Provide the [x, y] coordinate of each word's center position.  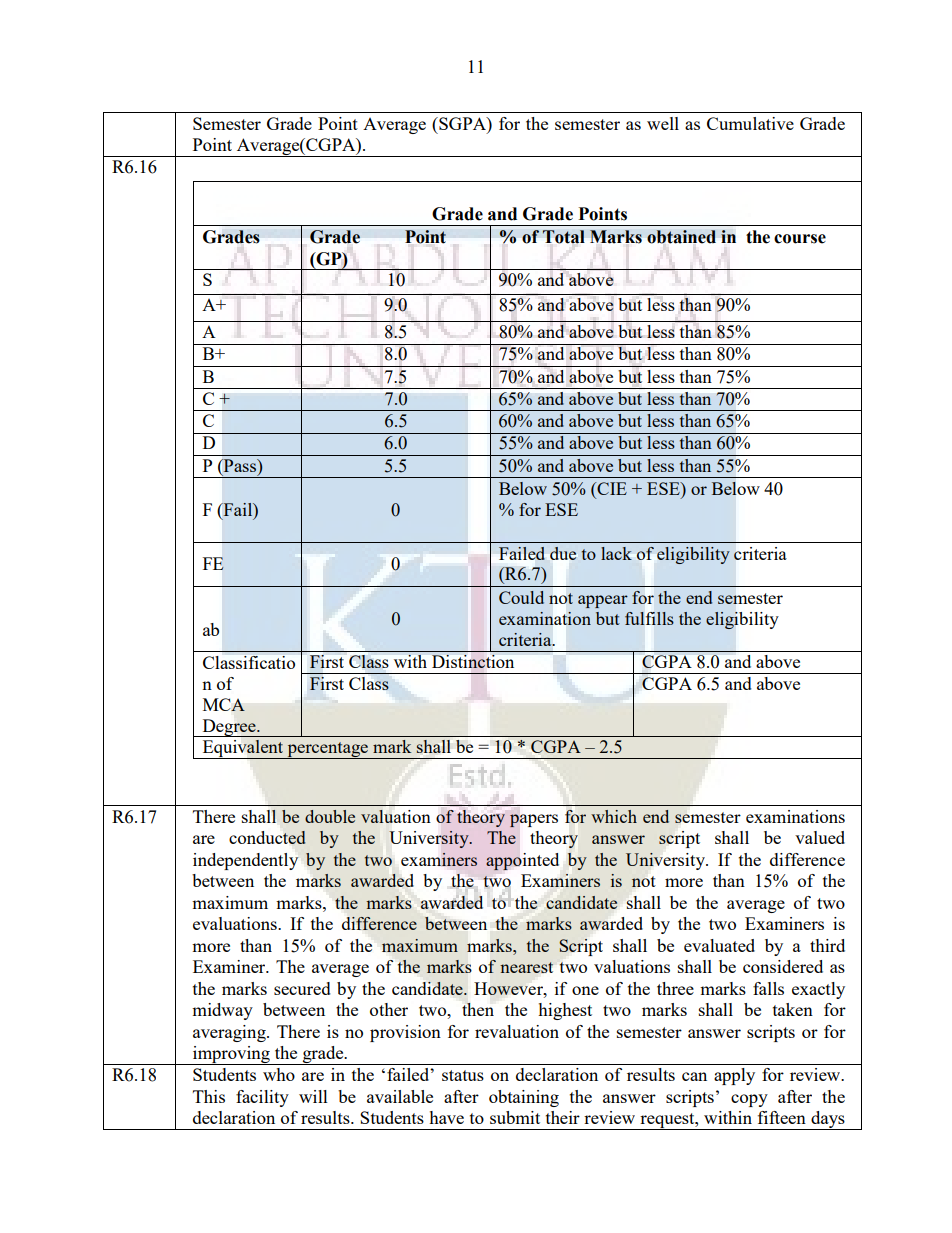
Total [564, 237]
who [279, 1074]
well [663, 123]
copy [749, 1100]
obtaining [524, 1098]
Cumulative [750, 123]
